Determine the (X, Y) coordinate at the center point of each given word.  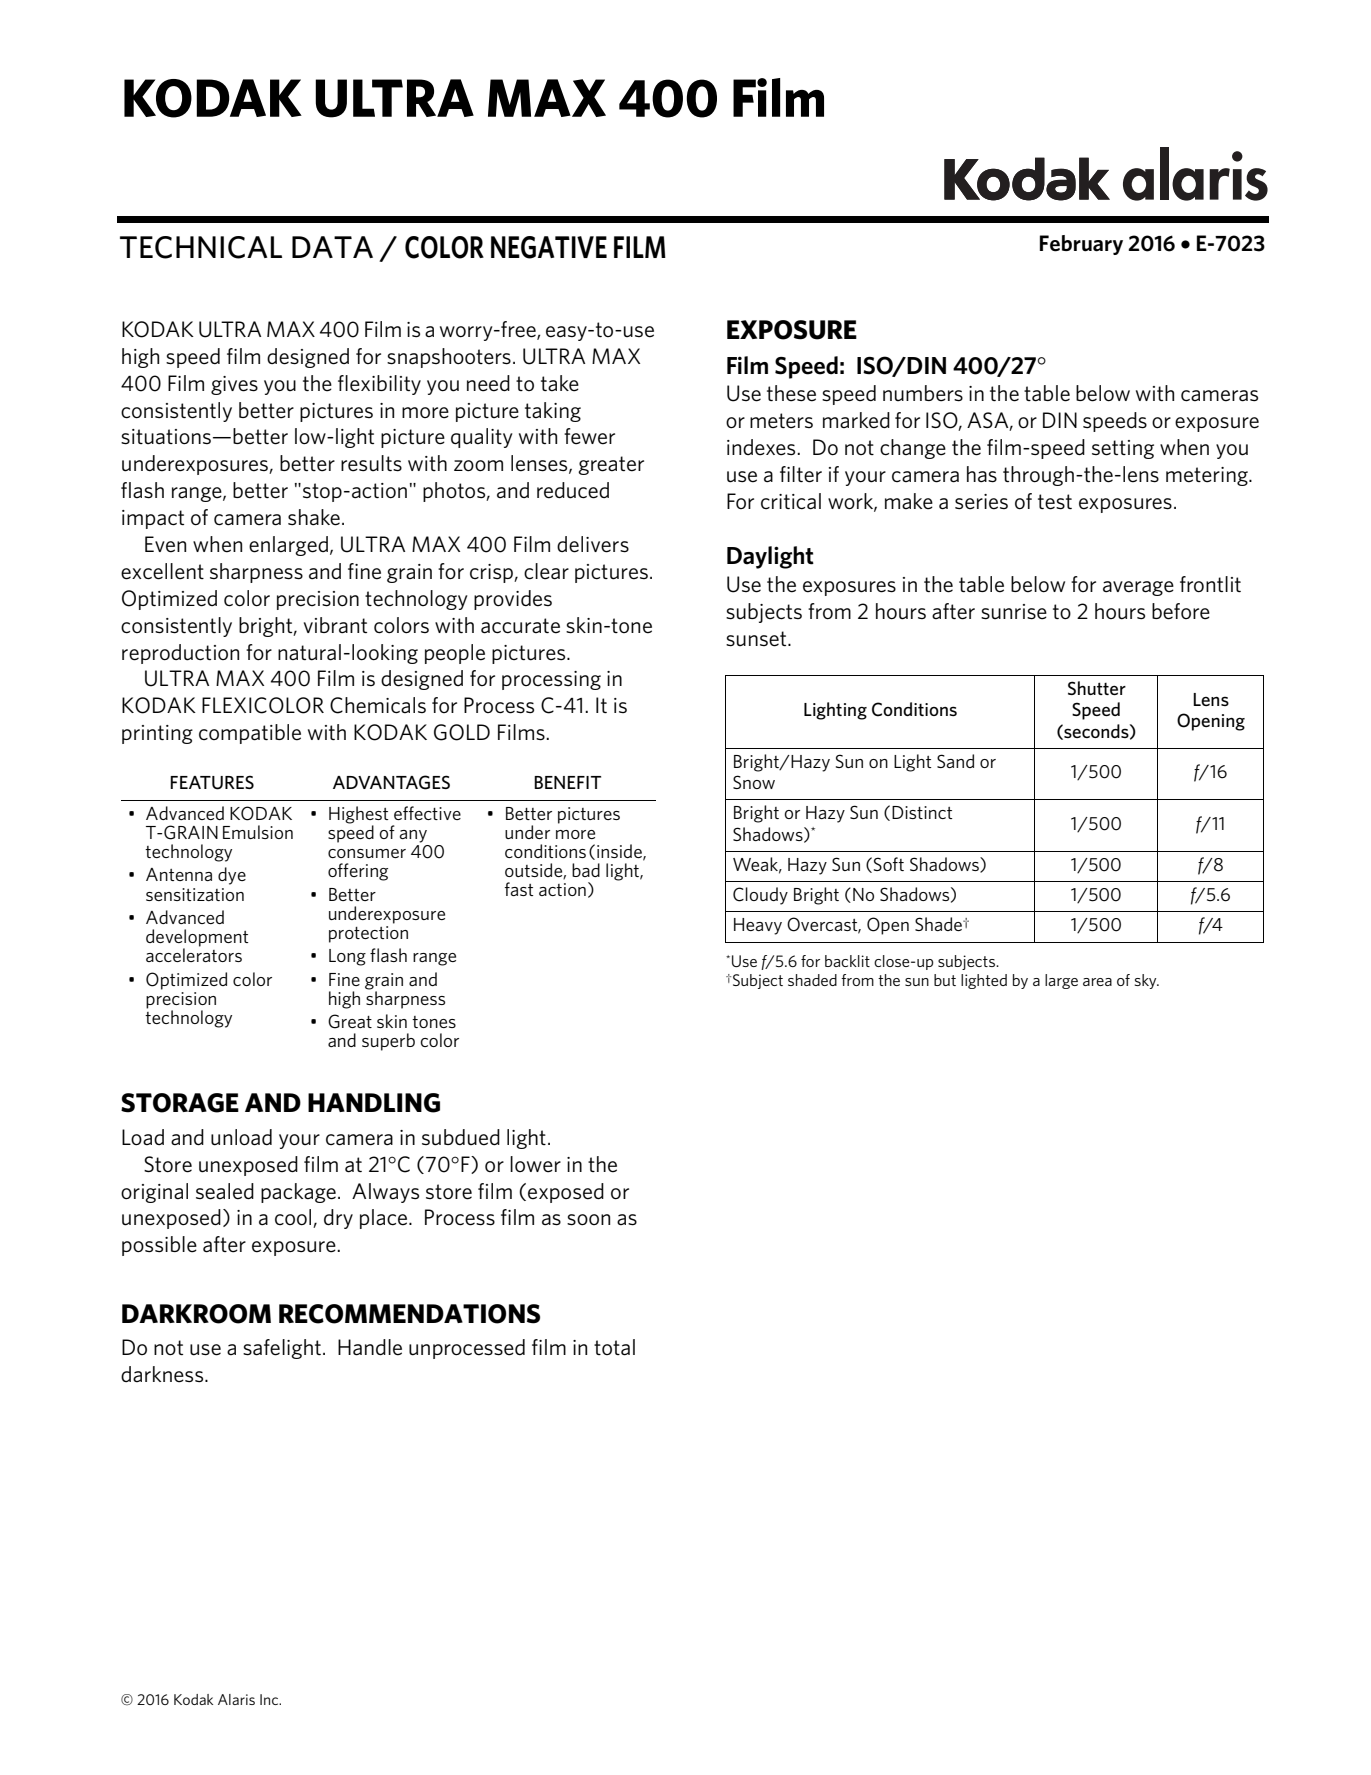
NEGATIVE (549, 247)
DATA (332, 247)
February (1081, 245)
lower (535, 1164)
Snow (754, 782)
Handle (370, 1347)
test (1055, 502)
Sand (955, 761)
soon (588, 1220)
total (614, 1347)
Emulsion (258, 832)
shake (314, 517)
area (1097, 982)
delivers (593, 544)
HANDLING (374, 1103)
